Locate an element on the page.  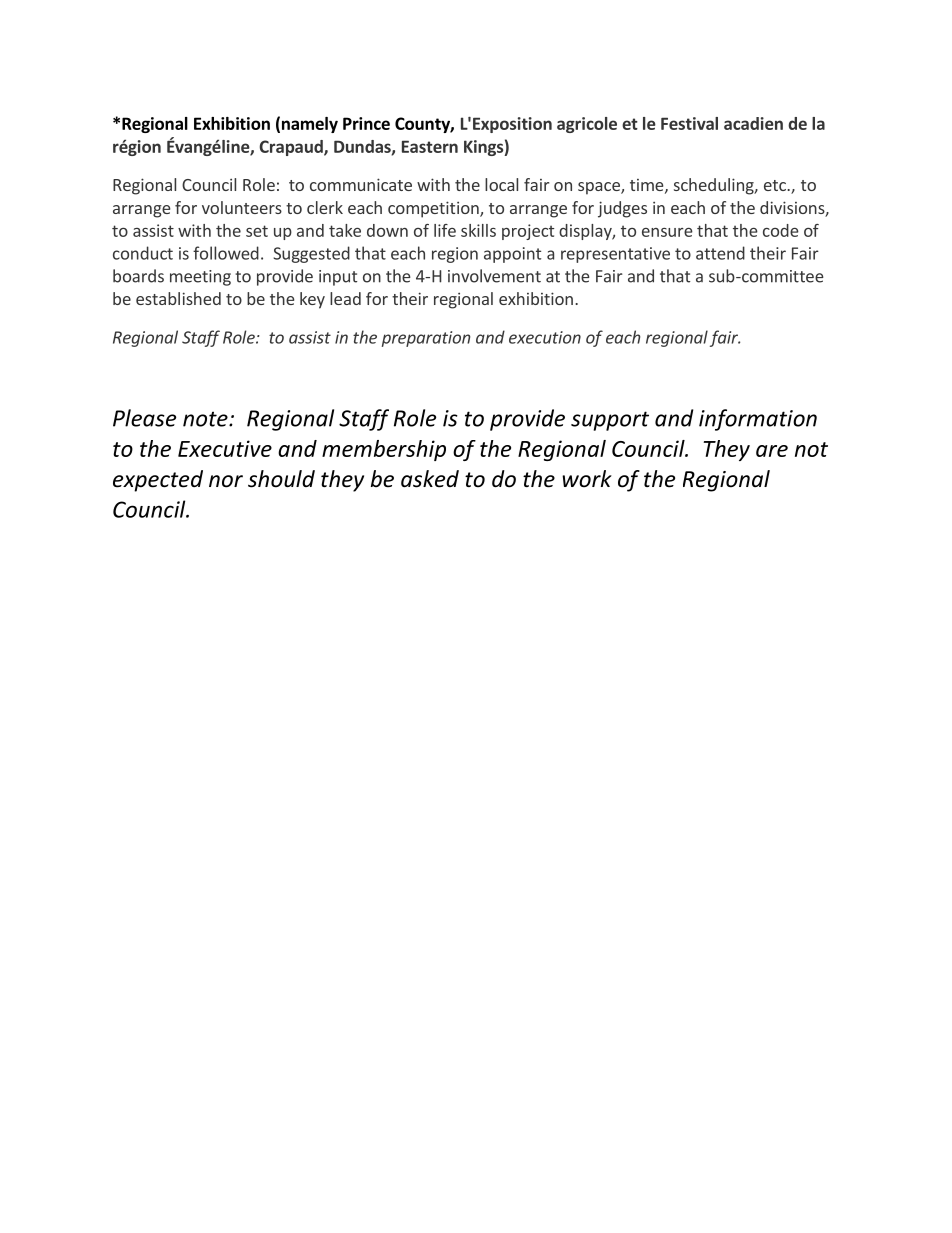
life is located at coordinates (445, 230).
